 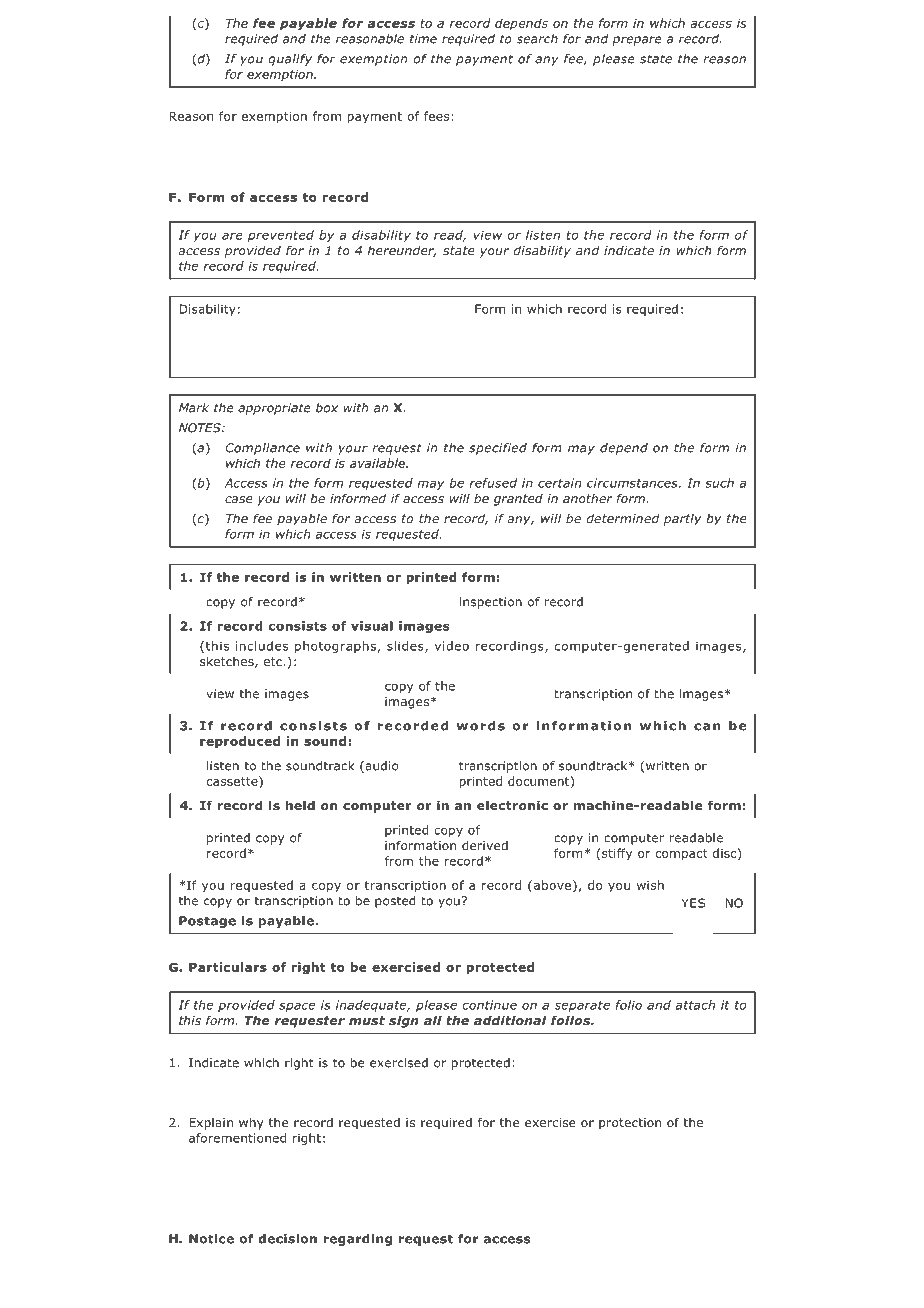 What do you see at coordinates (436, 116) in the page?
I see `fees` at bounding box center [436, 116].
